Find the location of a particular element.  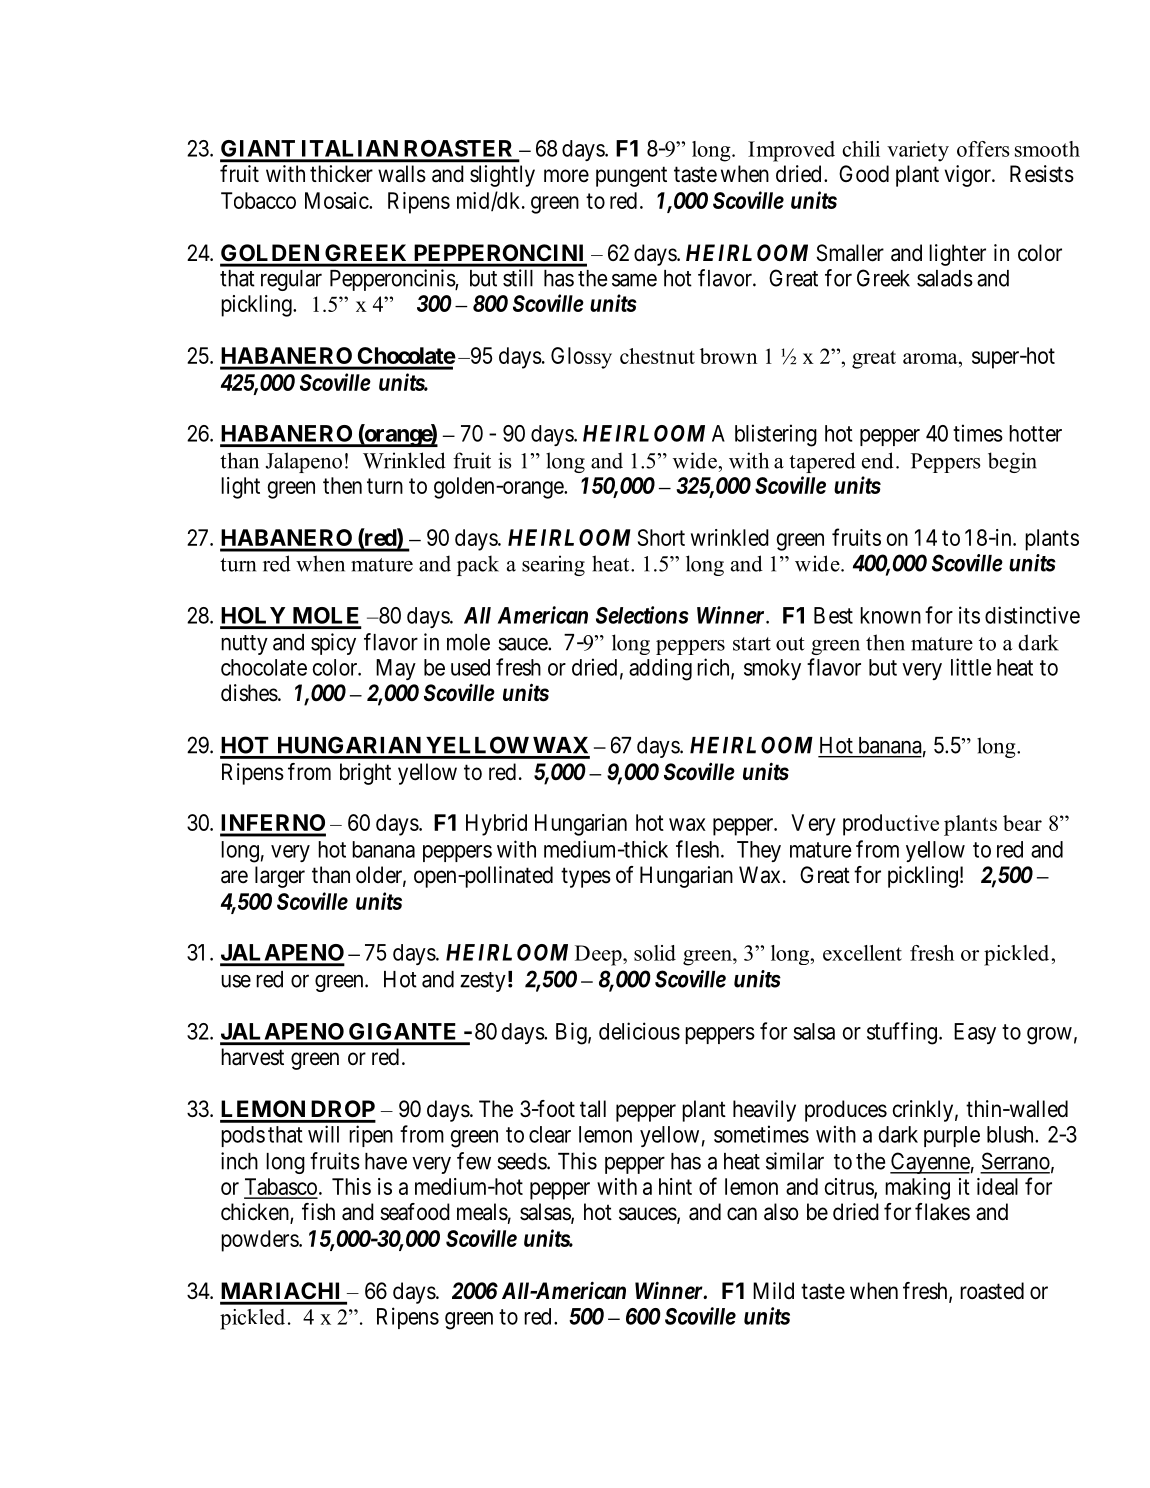

pungent is located at coordinates (631, 176).
